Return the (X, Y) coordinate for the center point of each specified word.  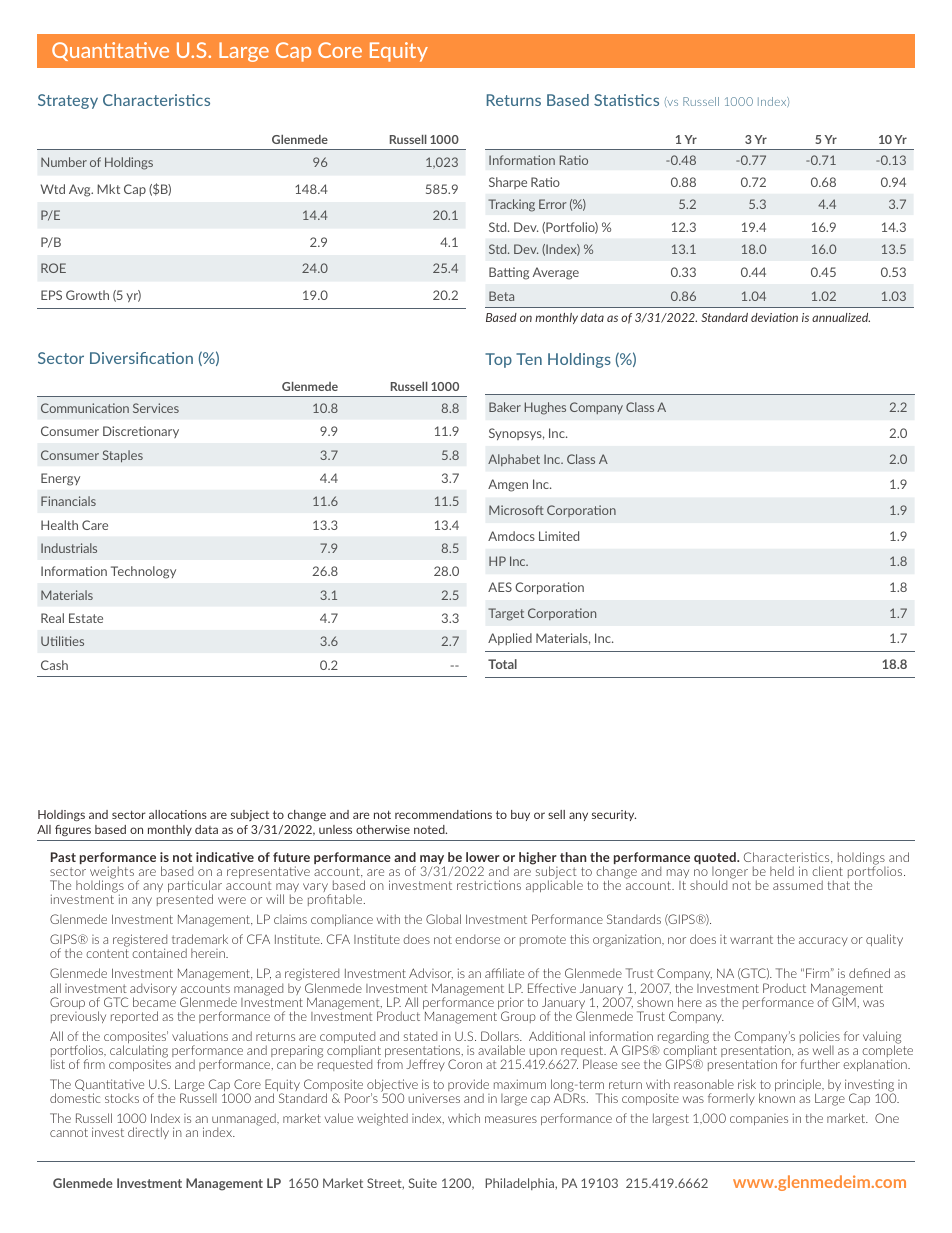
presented (185, 900)
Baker (505, 407)
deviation (774, 317)
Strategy (68, 101)
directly (148, 1133)
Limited (559, 536)
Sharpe (508, 183)
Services (156, 408)
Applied (510, 639)
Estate (86, 618)
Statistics (626, 100)
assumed (798, 885)
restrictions (489, 885)
